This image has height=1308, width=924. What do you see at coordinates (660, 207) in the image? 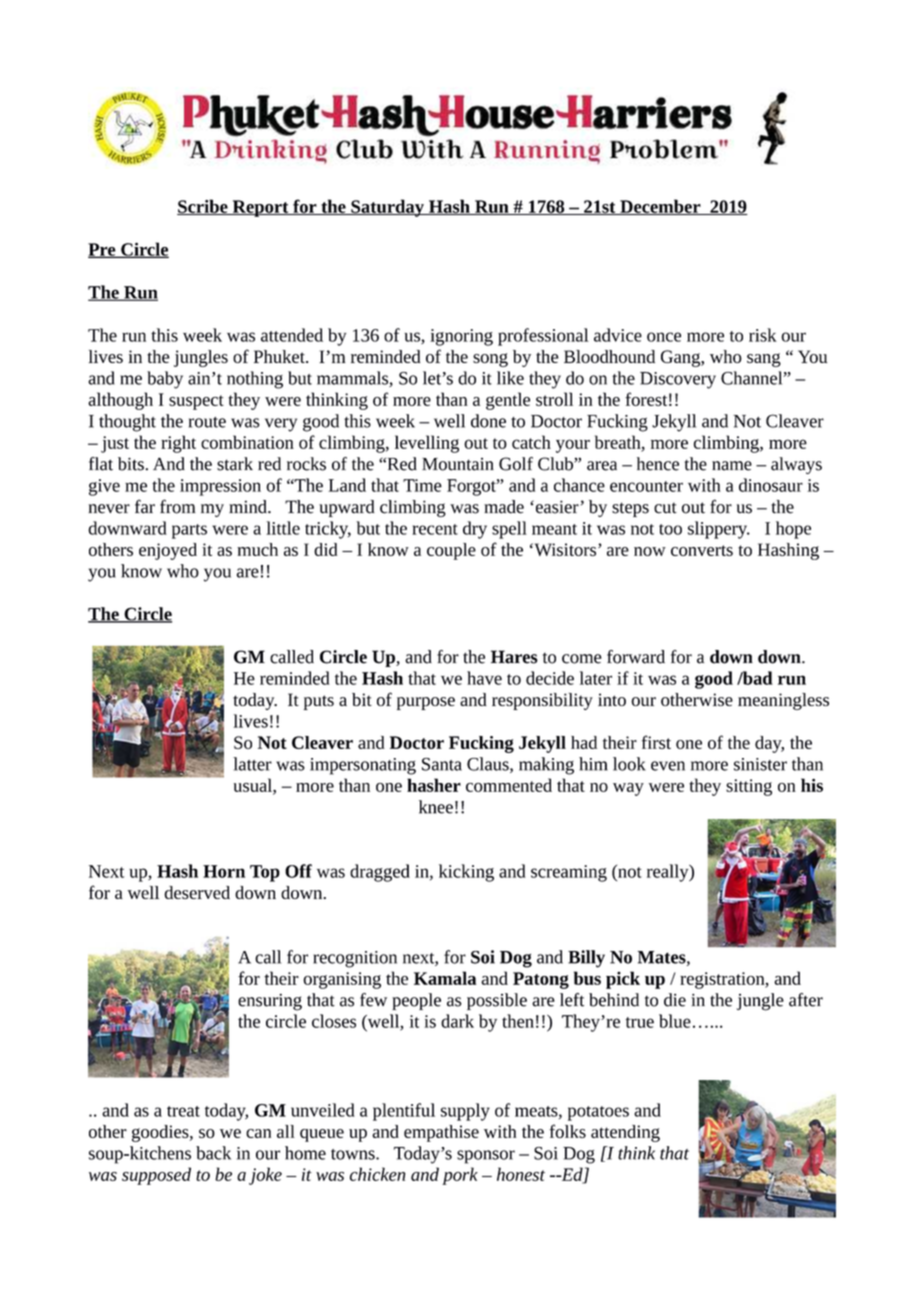
I see `December` at bounding box center [660, 207].
